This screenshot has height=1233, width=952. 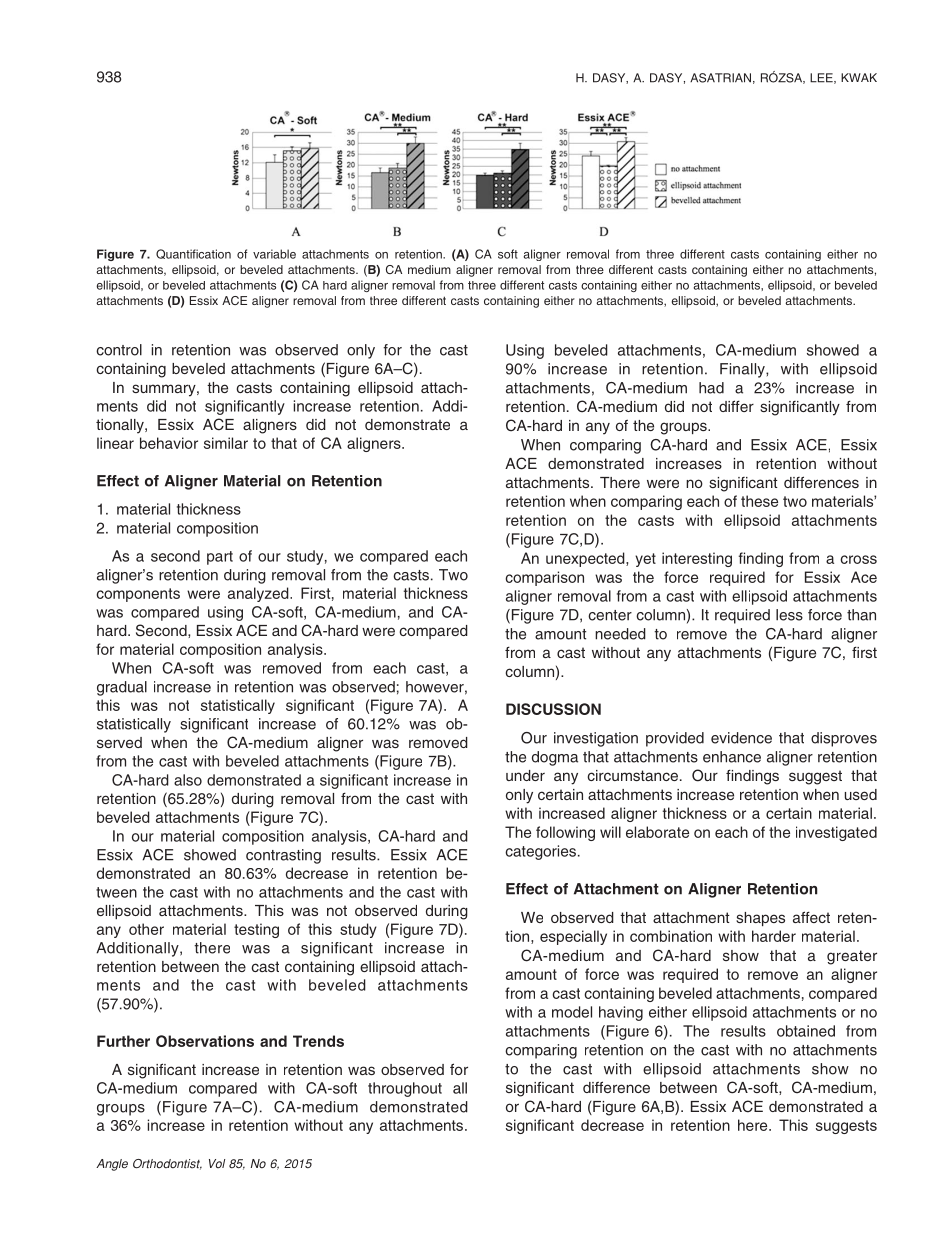 I want to click on Orthodontist, so click(x=167, y=1164).
